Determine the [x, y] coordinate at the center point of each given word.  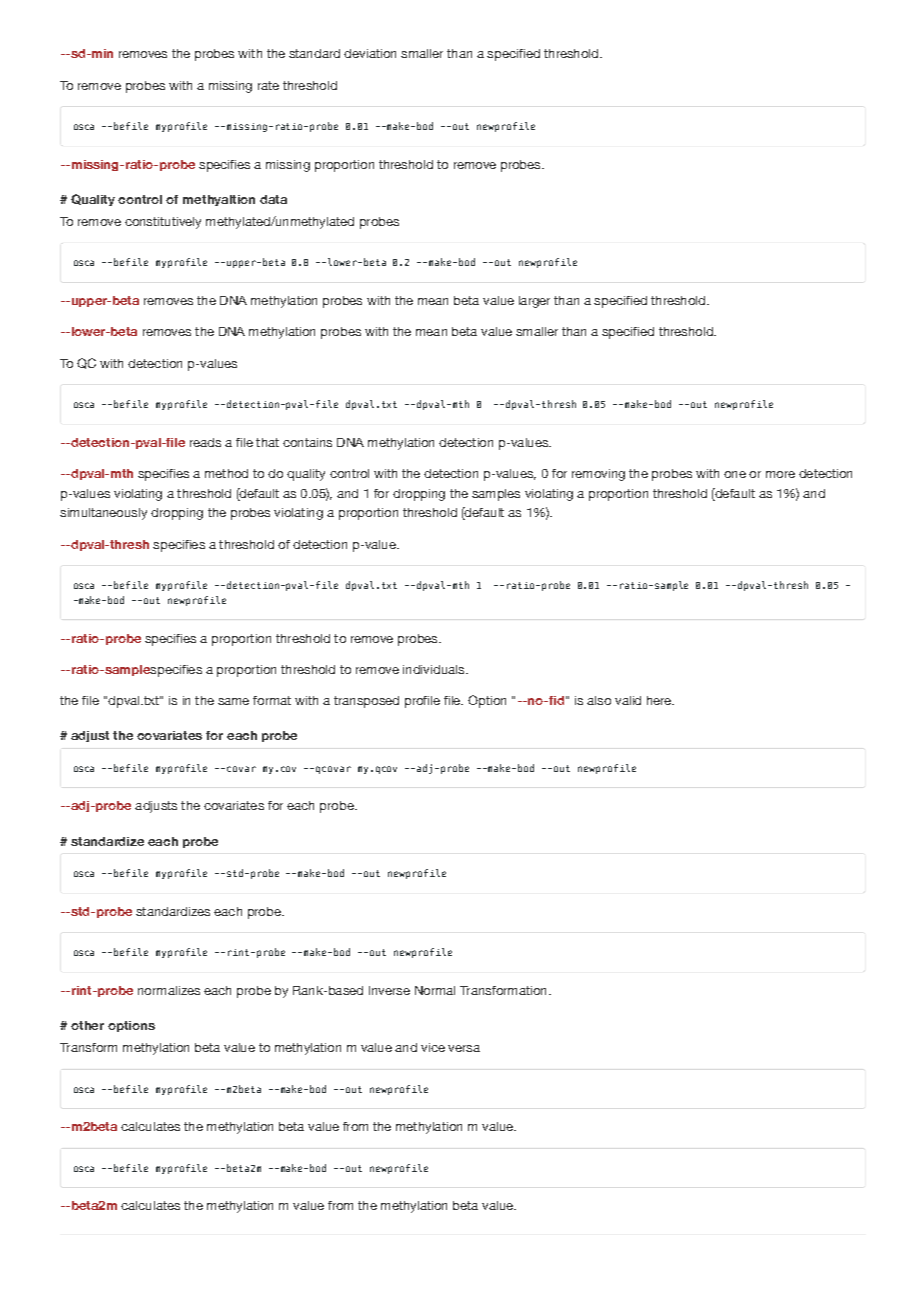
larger [534, 302]
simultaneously [103, 514]
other [87, 1025]
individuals [435, 669]
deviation [370, 53]
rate [268, 85]
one [735, 474]
